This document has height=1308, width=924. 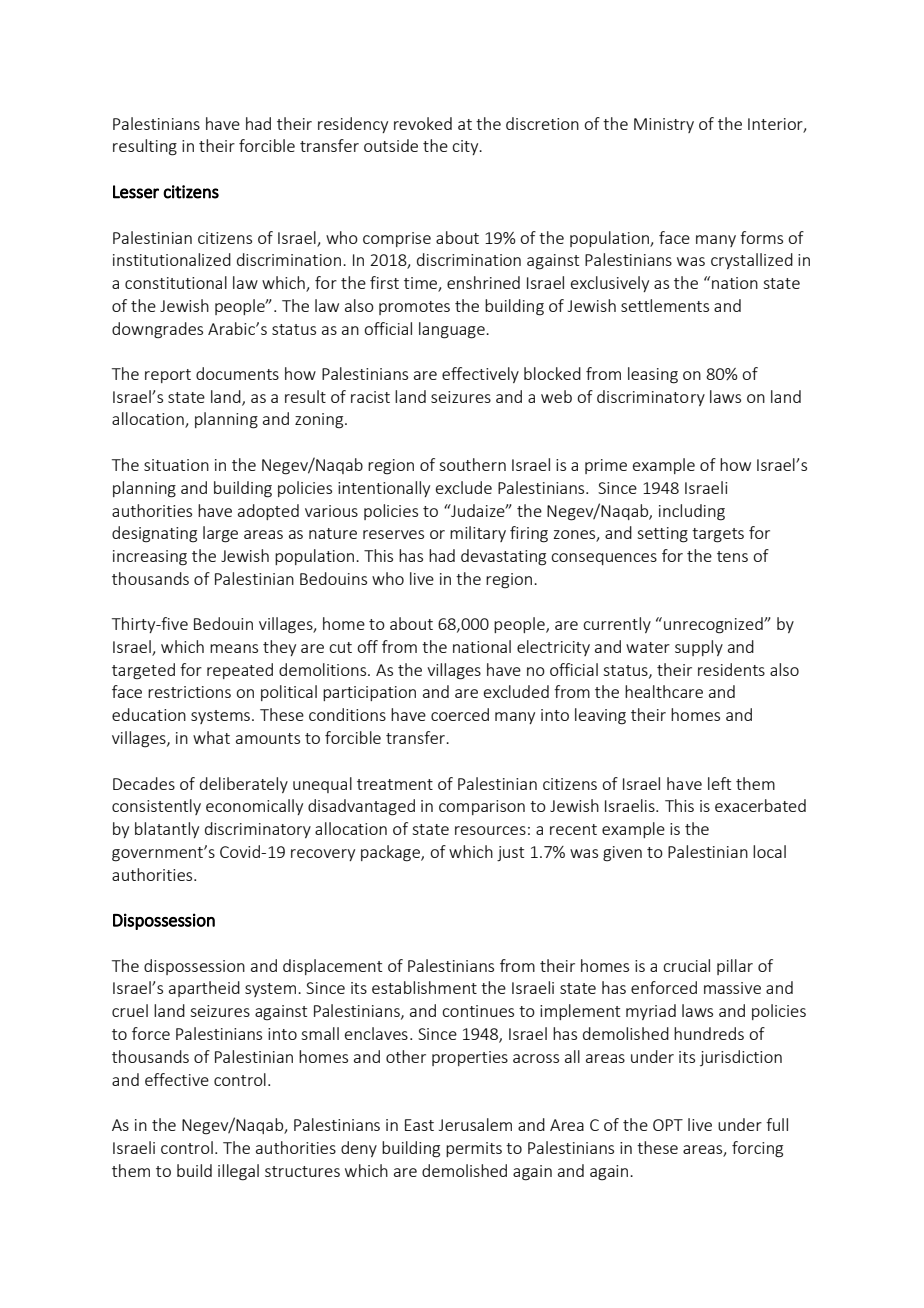 What do you see at coordinates (238, 1172) in the document?
I see `illegal` at bounding box center [238, 1172].
